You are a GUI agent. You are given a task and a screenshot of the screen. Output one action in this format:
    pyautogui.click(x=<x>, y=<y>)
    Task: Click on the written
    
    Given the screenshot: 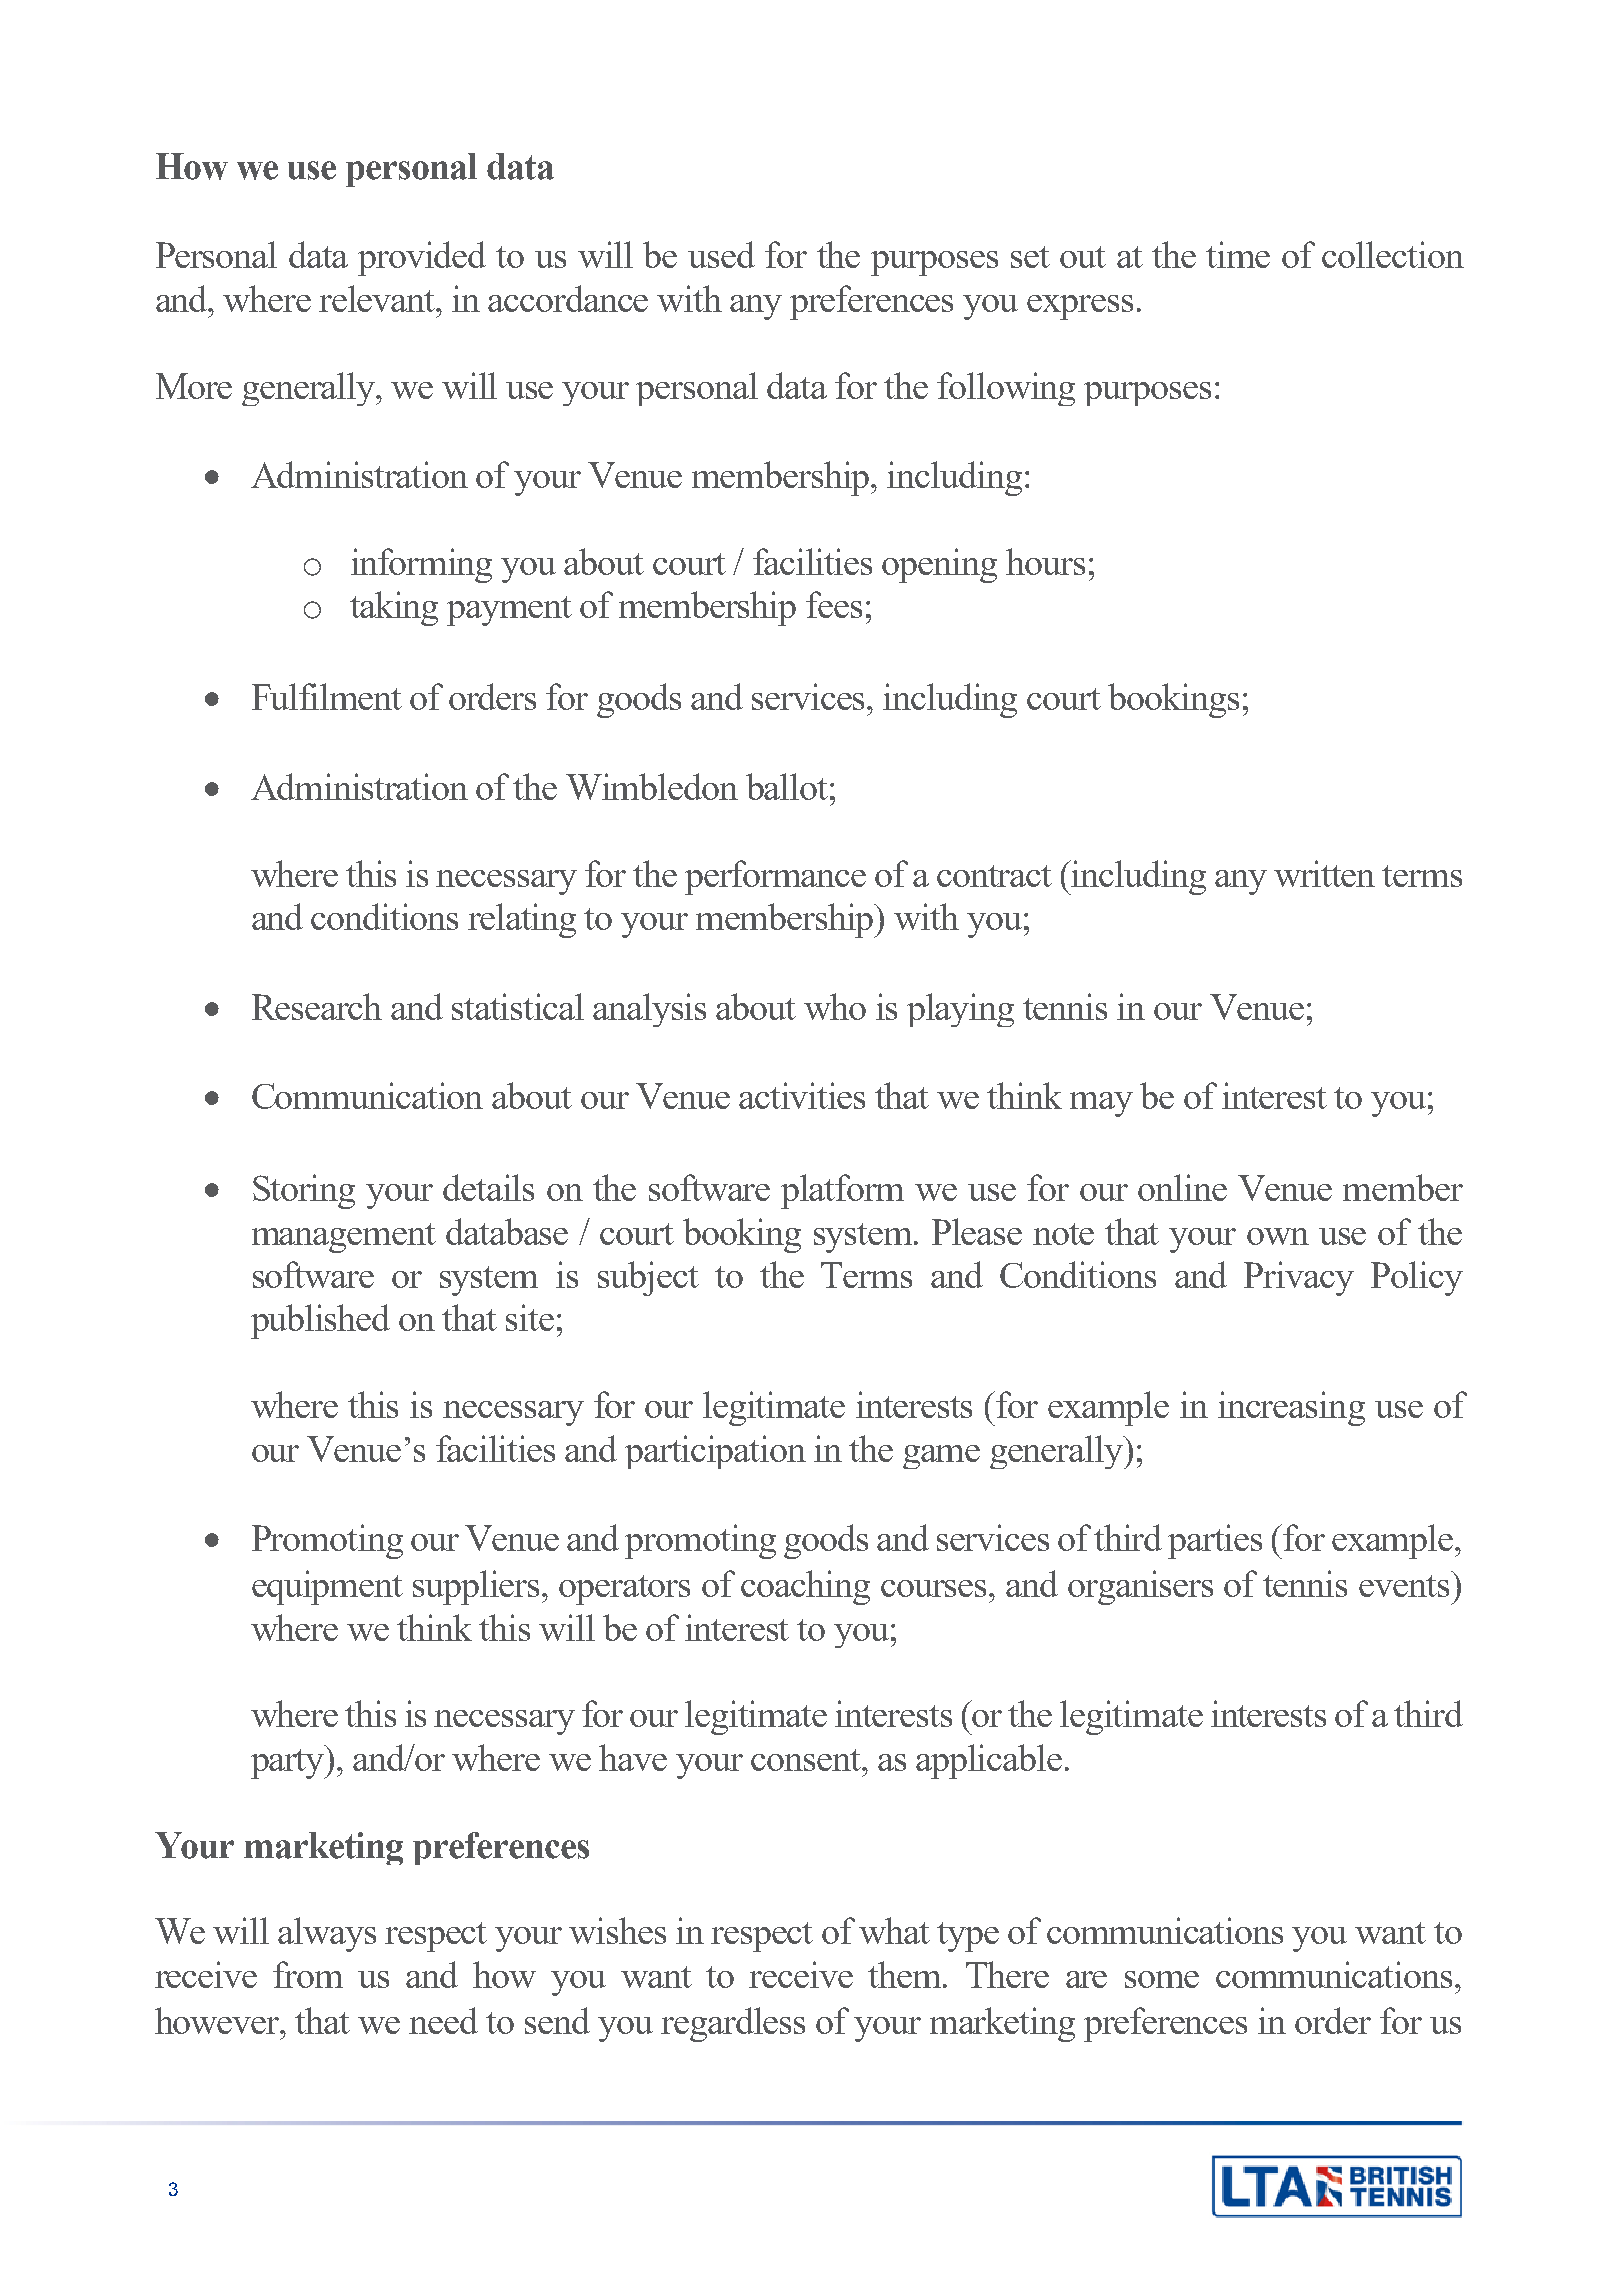 What is the action you would take?
    pyautogui.click(x=1324, y=873)
